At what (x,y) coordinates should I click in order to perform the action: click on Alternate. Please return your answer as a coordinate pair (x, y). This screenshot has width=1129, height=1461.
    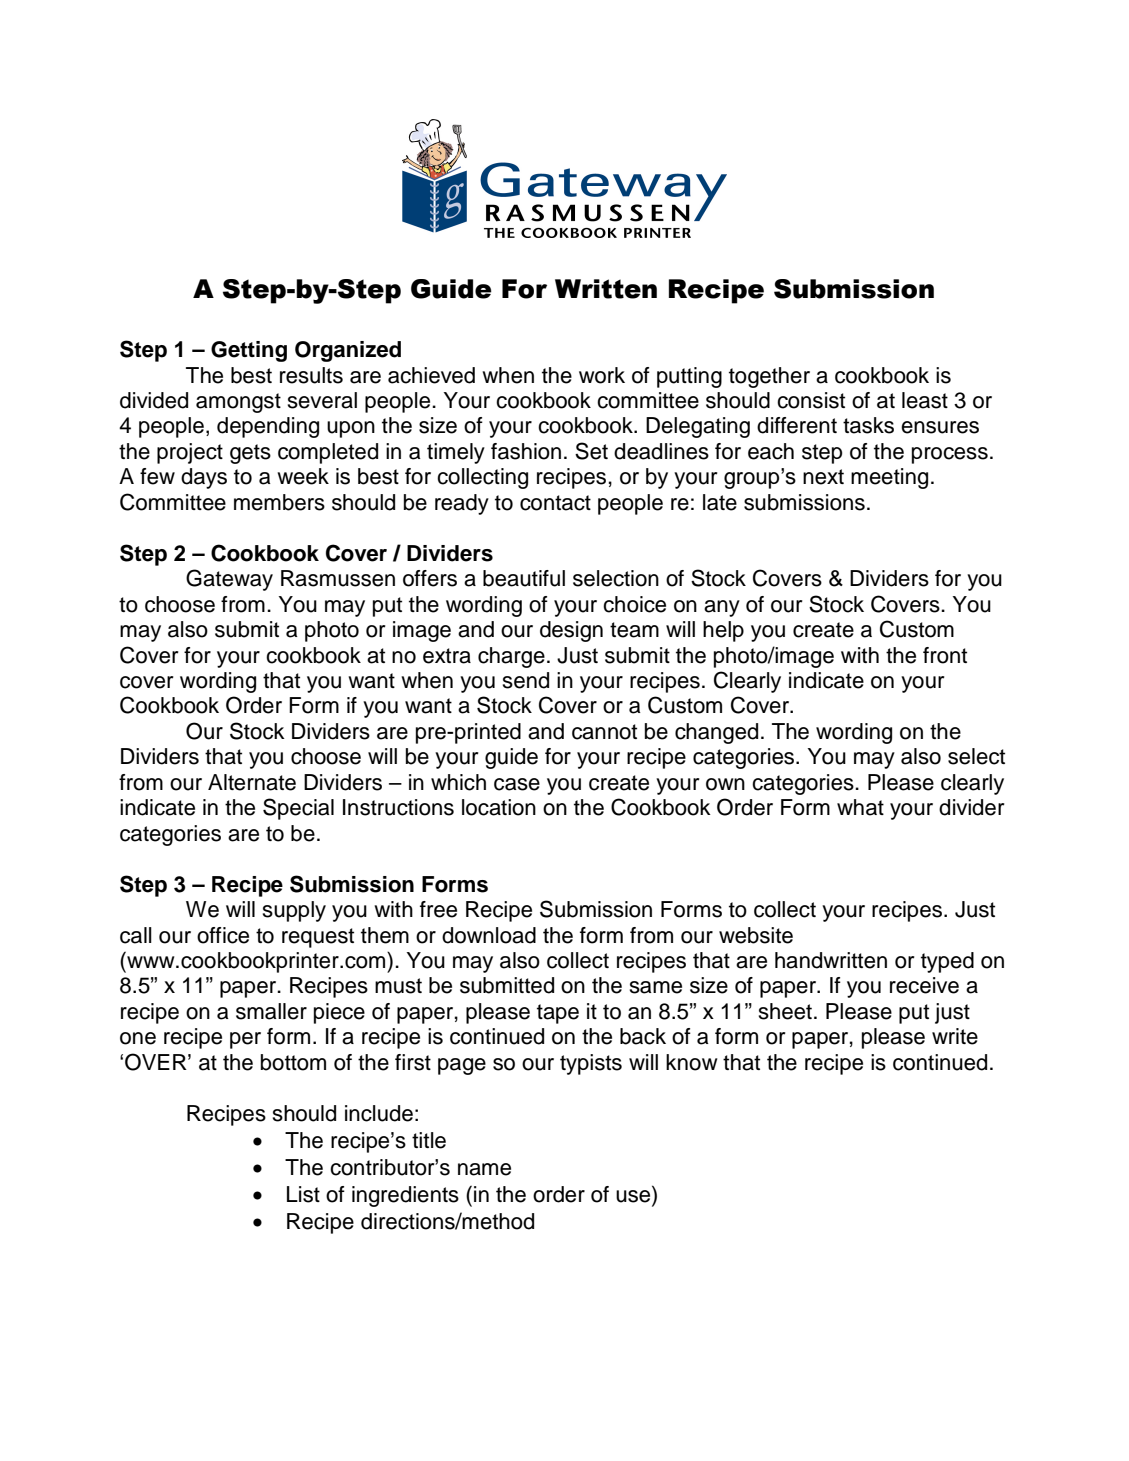
    Looking at the image, I should click on (252, 782).
